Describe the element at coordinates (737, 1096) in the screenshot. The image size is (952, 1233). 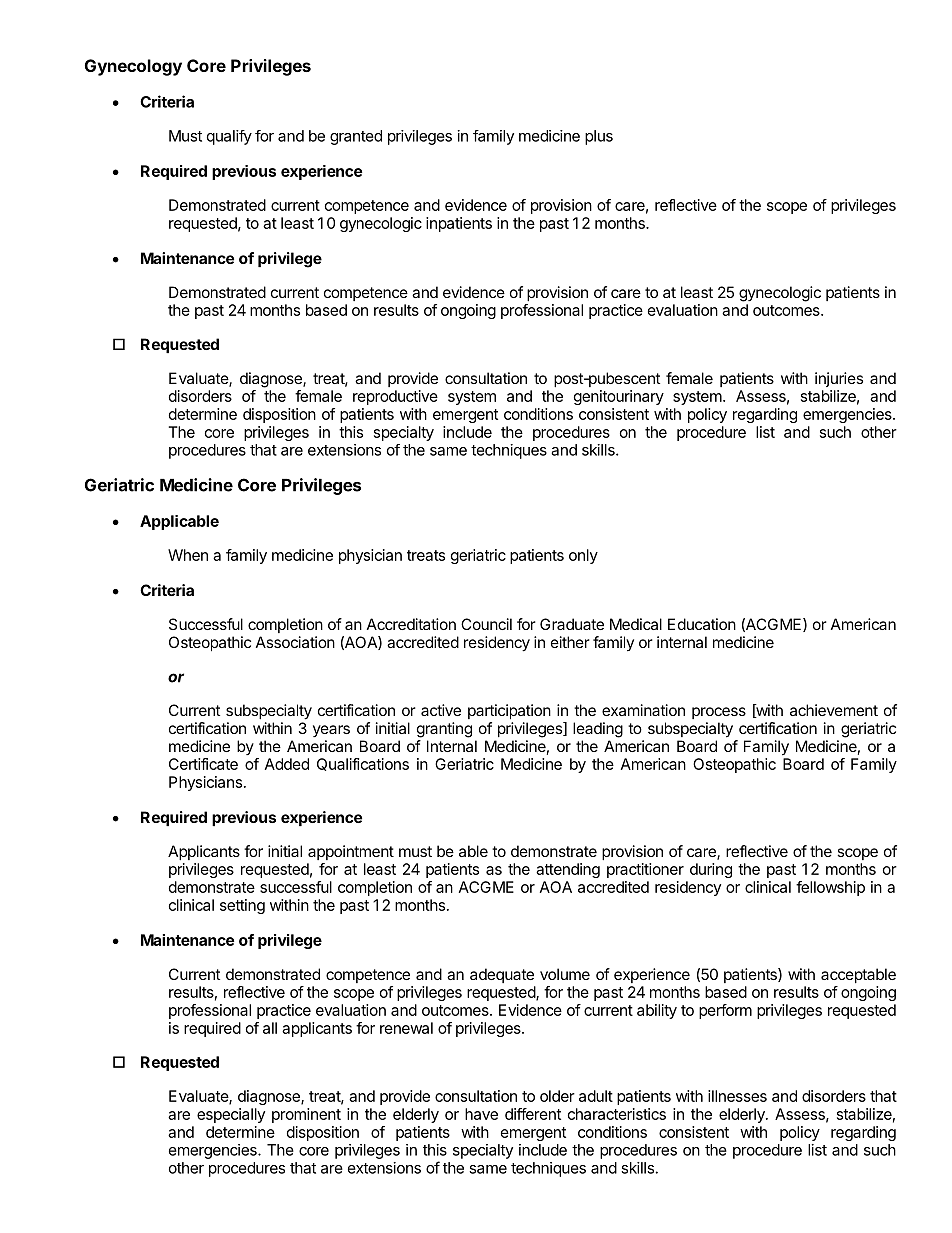
I see `illnesses` at that location.
